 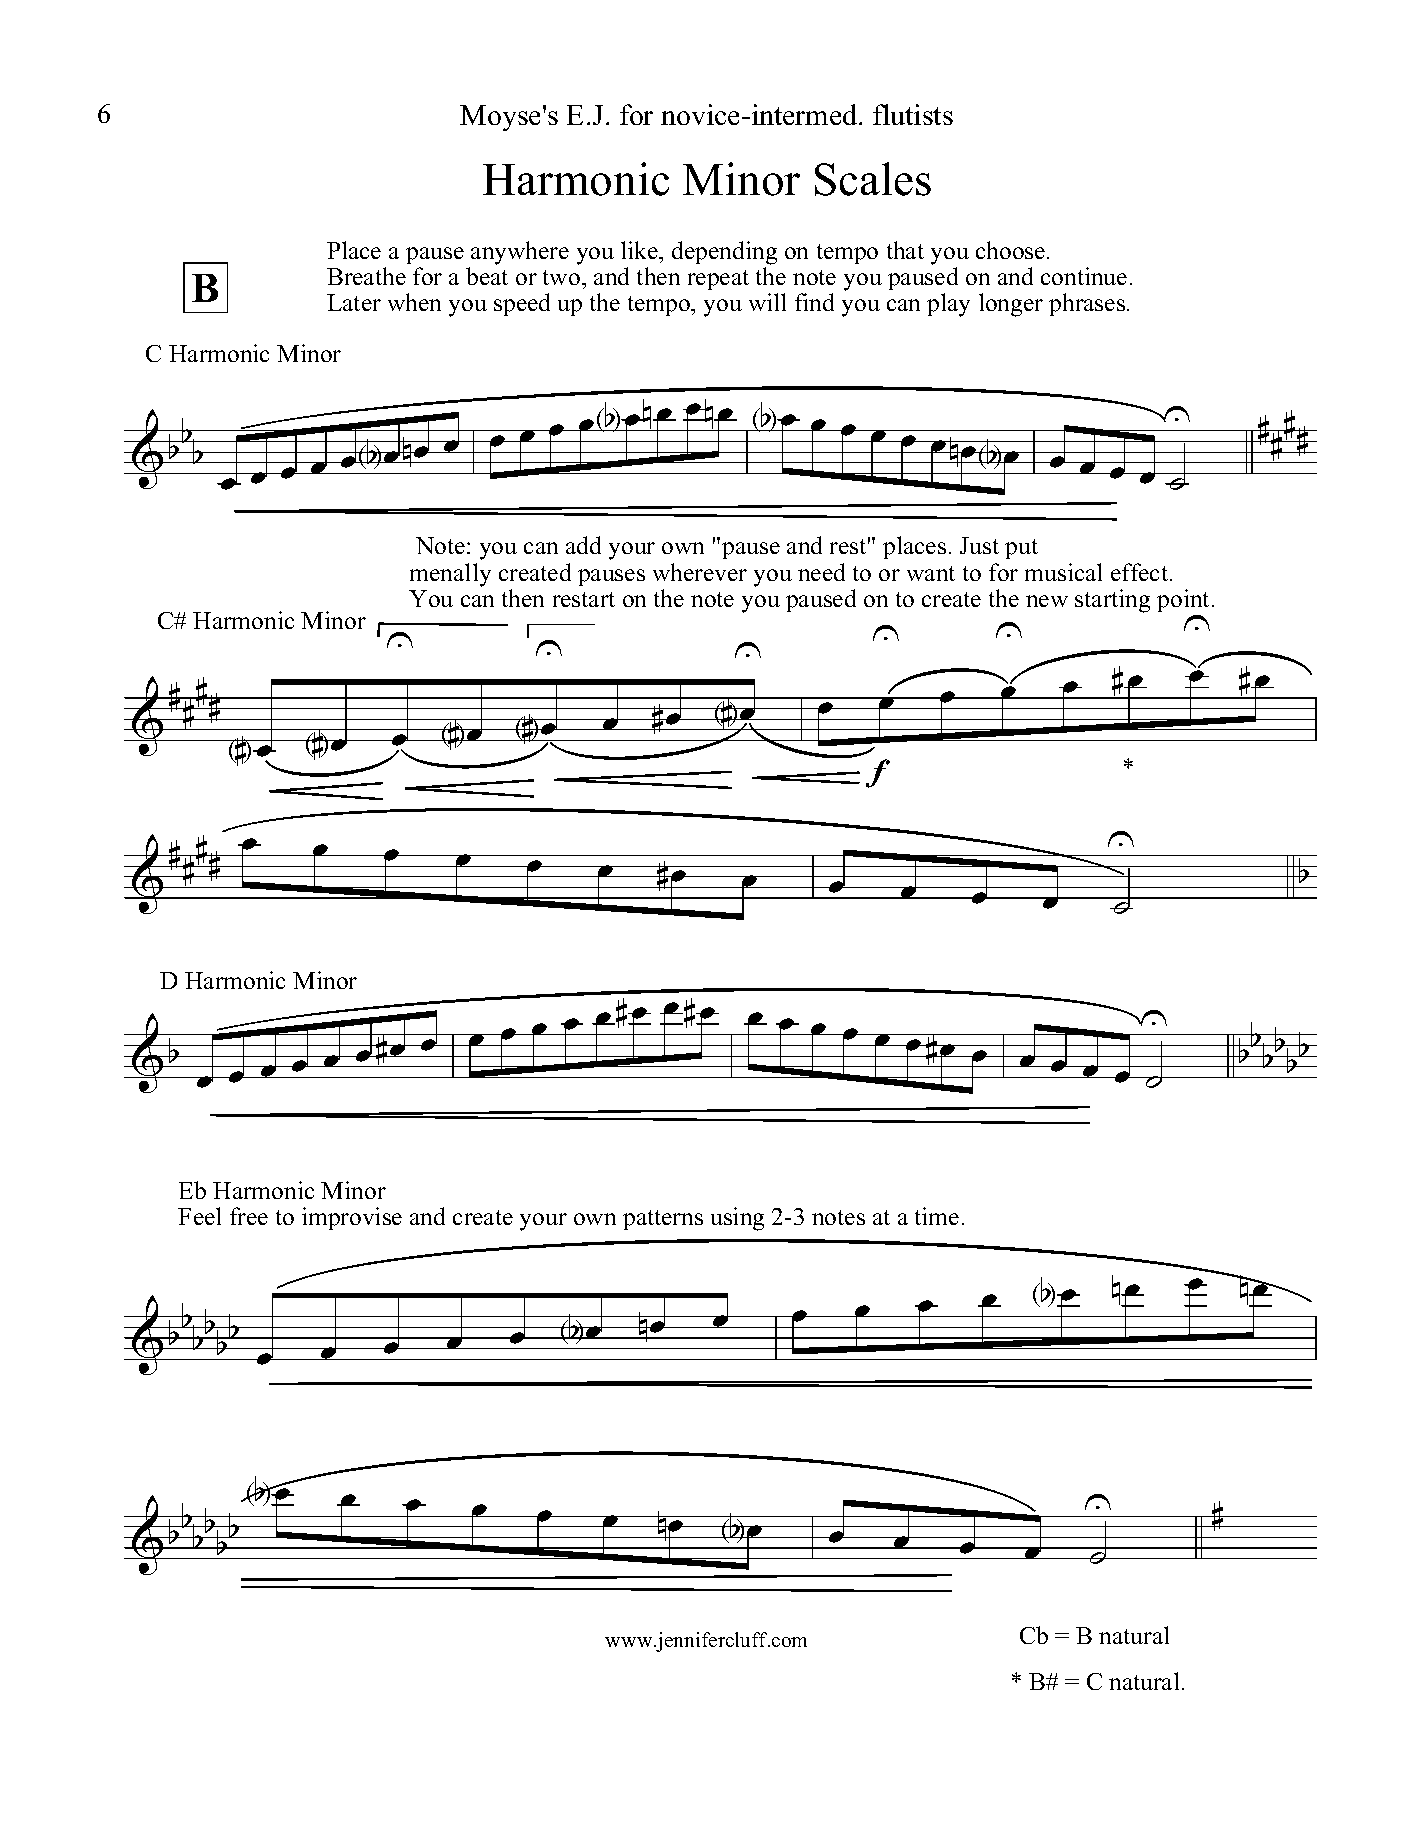 What do you see at coordinates (821, 572) in the screenshot?
I see `need` at bounding box center [821, 572].
